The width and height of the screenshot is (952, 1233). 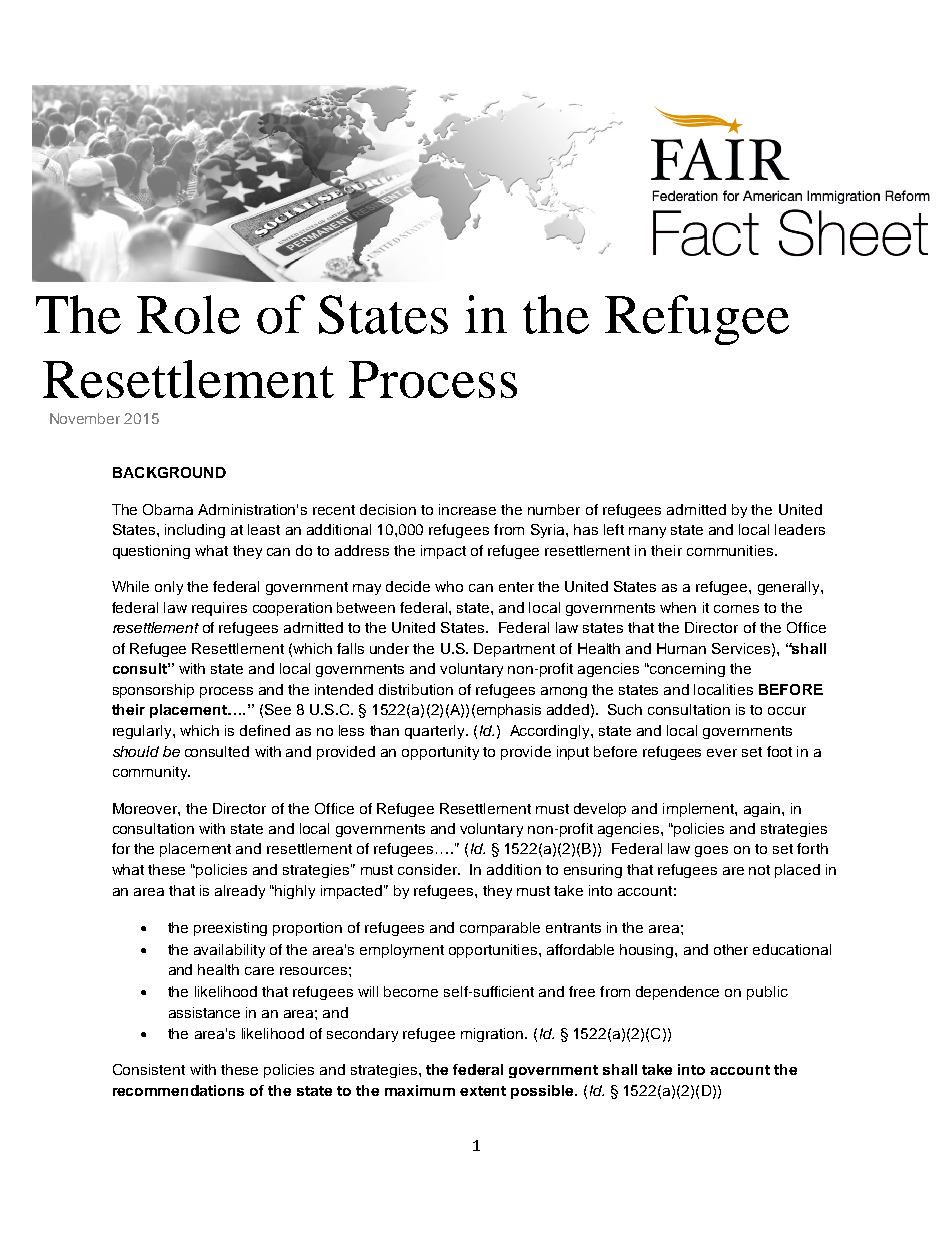 I want to click on number, so click(x=554, y=509).
